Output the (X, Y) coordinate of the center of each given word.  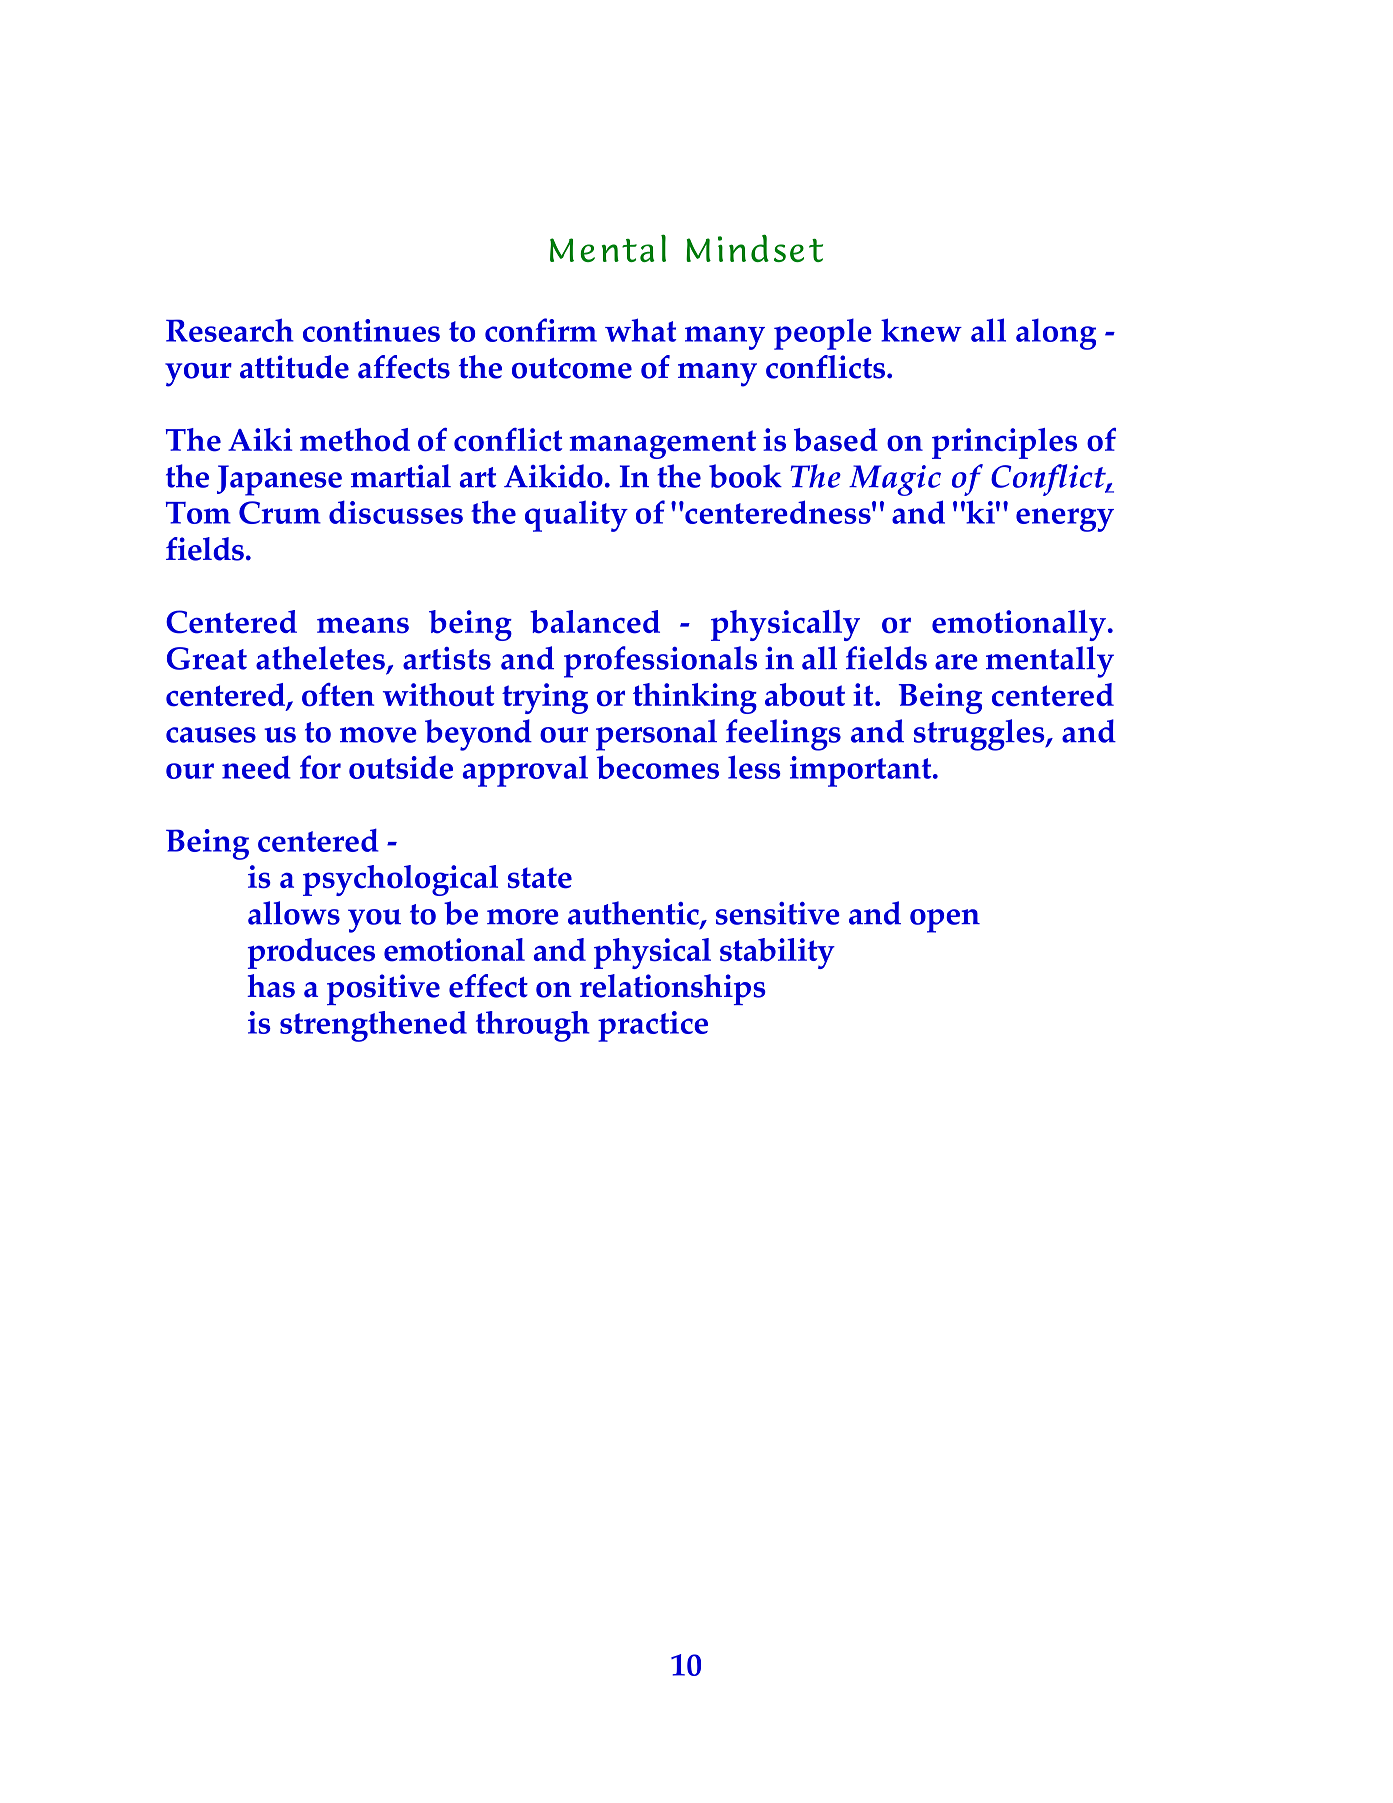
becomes (658, 767)
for (320, 767)
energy (1065, 520)
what (640, 330)
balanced (595, 622)
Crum (280, 512)
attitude (294, 367)
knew (921, 330)
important (862, 771)
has (271, 986)
